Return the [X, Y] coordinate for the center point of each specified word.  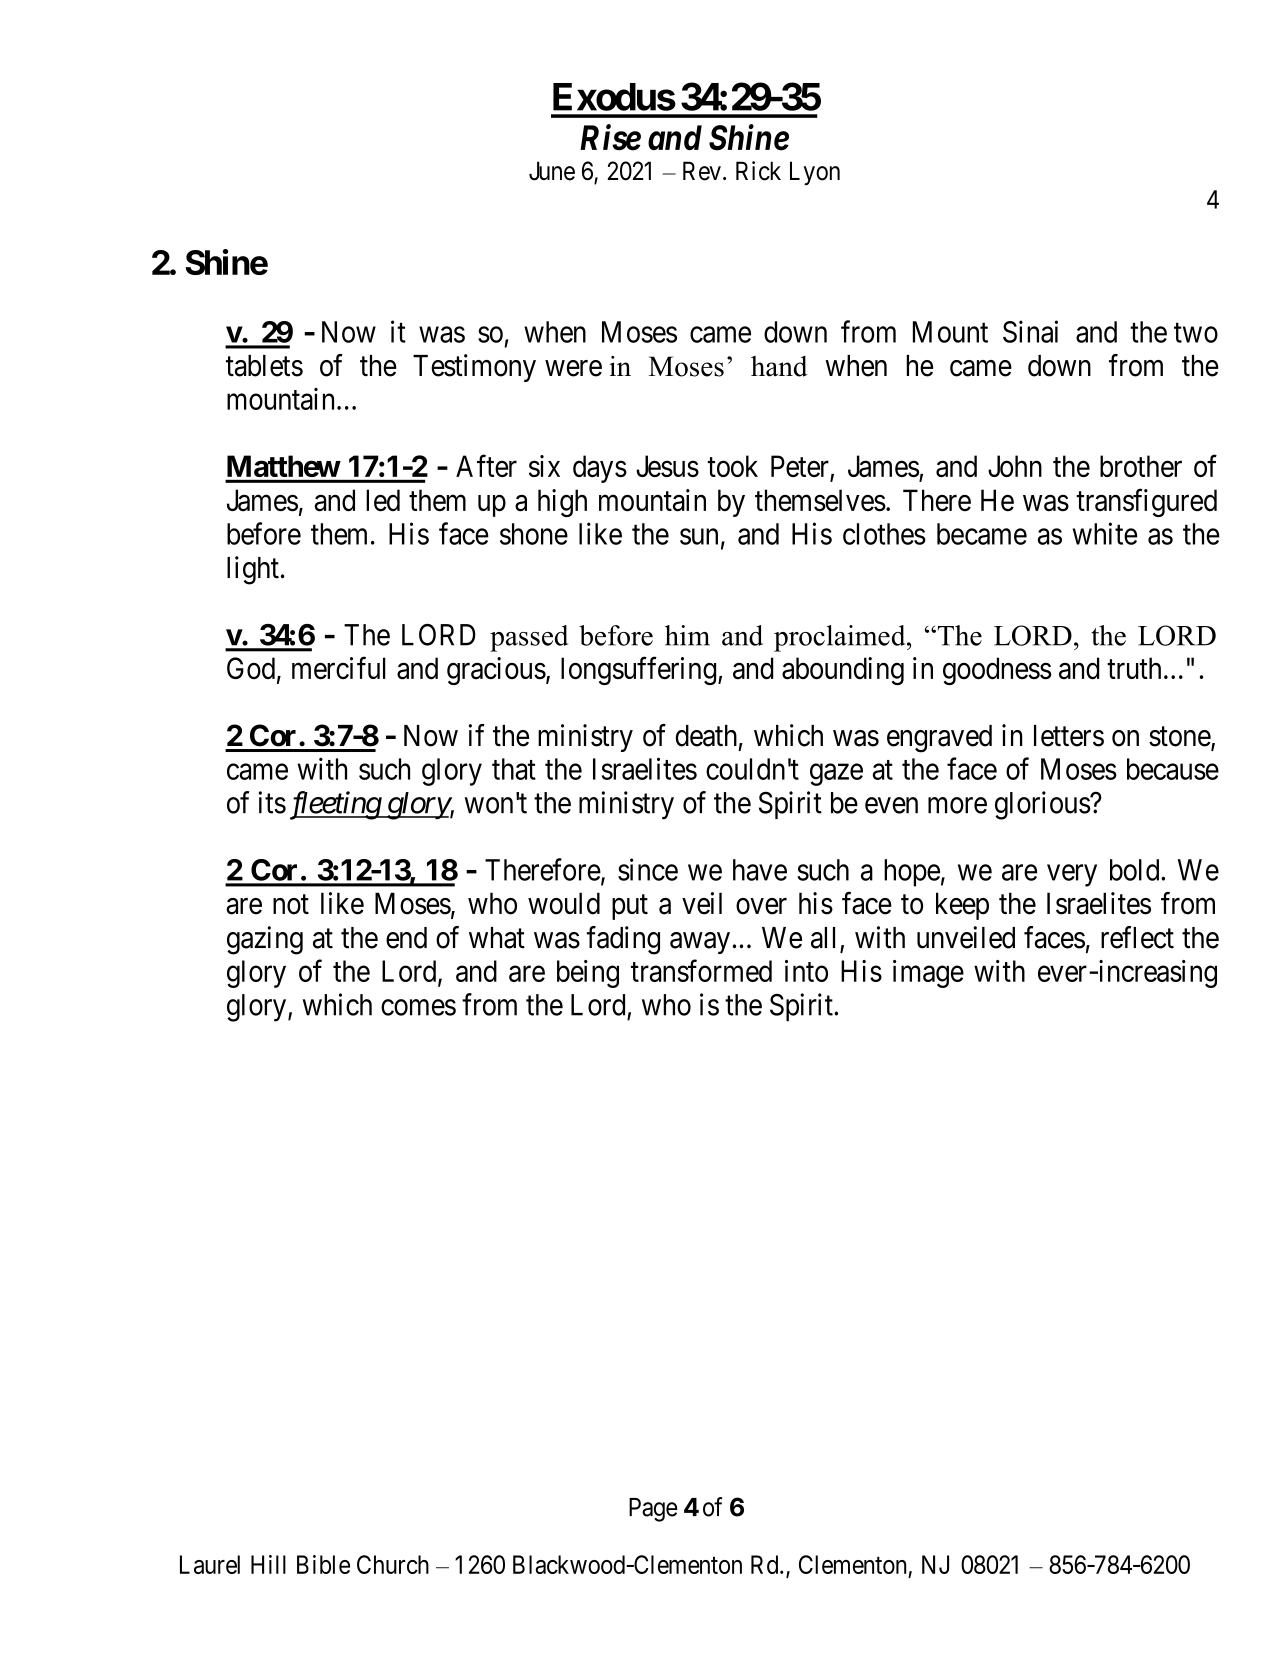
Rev [702, 171]
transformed [701, 970]
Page [653, 1510]
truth [1134, 668]
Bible [323, 1564]
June [552, 171]
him [687, 635]
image [928, 974]
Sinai [1030, 331]
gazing [265, 940]
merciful [339, 668]
